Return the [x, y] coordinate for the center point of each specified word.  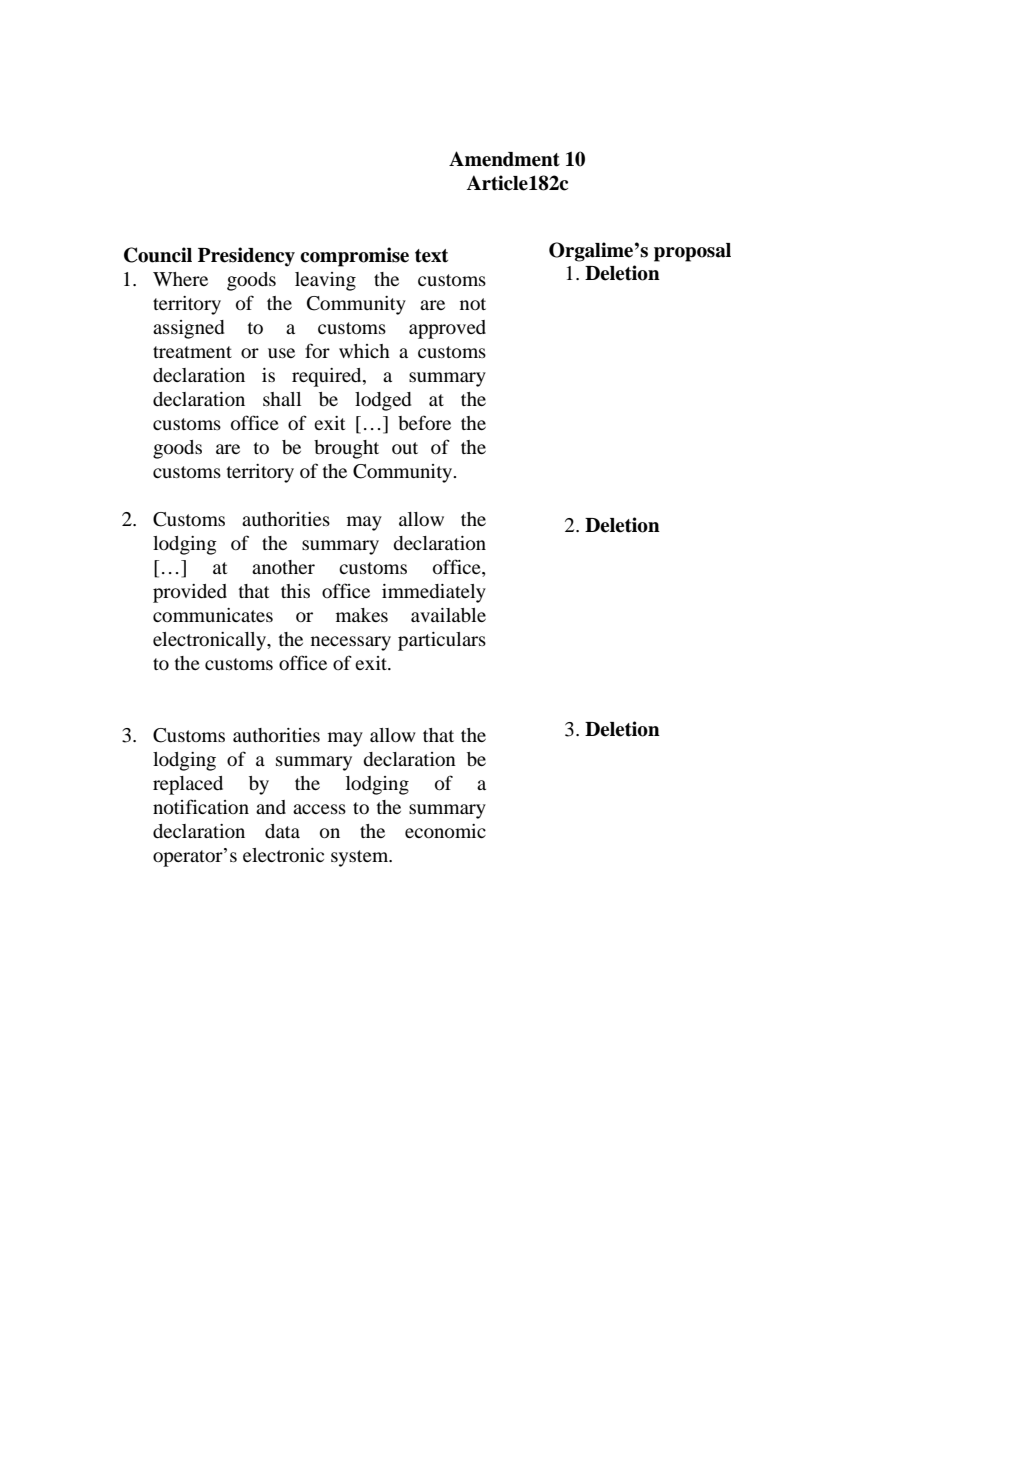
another [283, 567]
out [405, 448]
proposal [692, 252]
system [361, 858]
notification [201, 806]
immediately [434, 593]
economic [445, 831]
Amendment [504, 159]
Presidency [246, 257]
